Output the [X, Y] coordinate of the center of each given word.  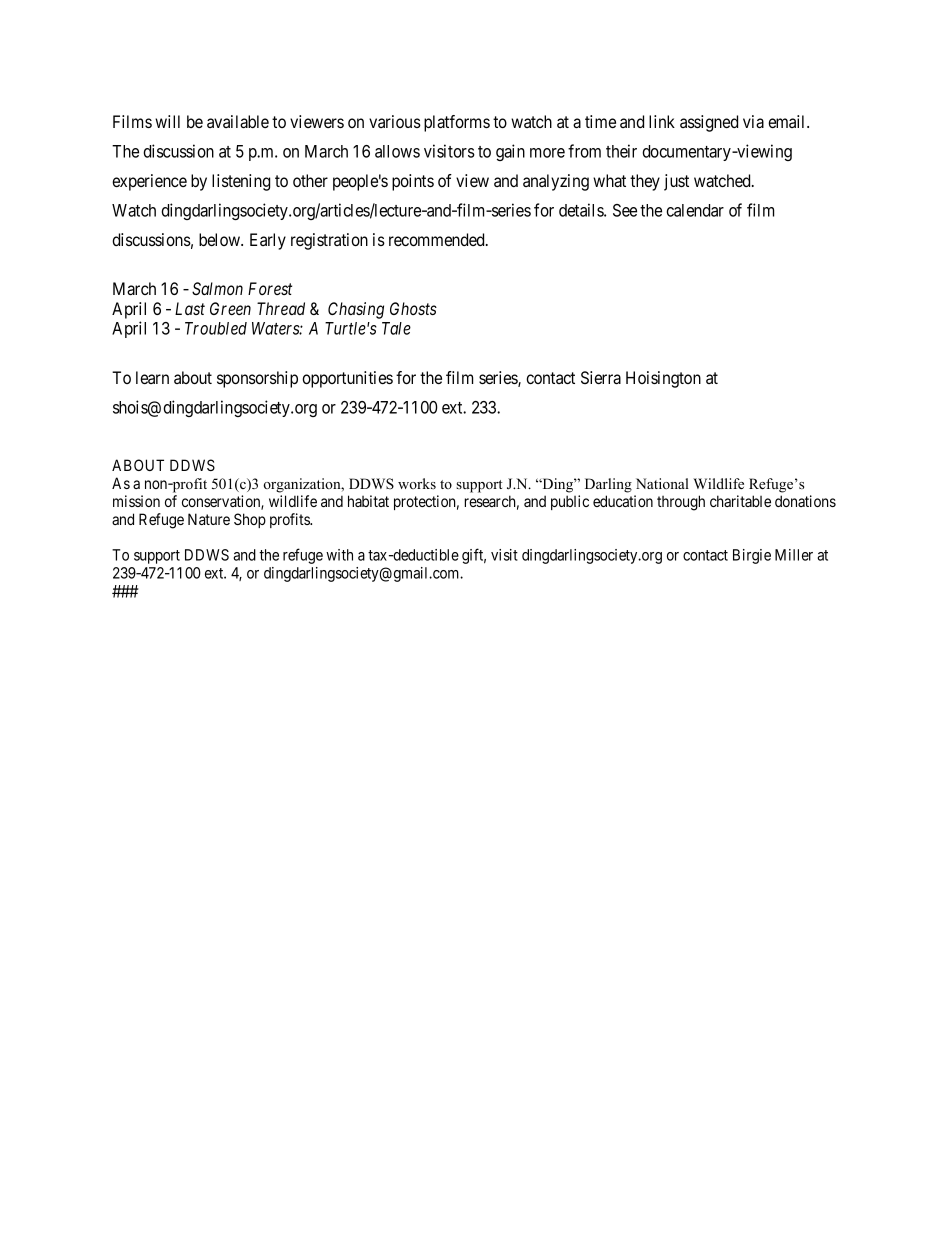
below [221, 239]
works [417, 483]
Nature [209, 519]
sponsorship [257, 379]
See [625, 210]
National [662, 483]
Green [230, 308]
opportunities [347, 379]
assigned [709, 123]
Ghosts [413, 308]
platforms [457, 123]
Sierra [601, 377]
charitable [740, 501]
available [238, 121]
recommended [438, 239]
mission [136, 501]
